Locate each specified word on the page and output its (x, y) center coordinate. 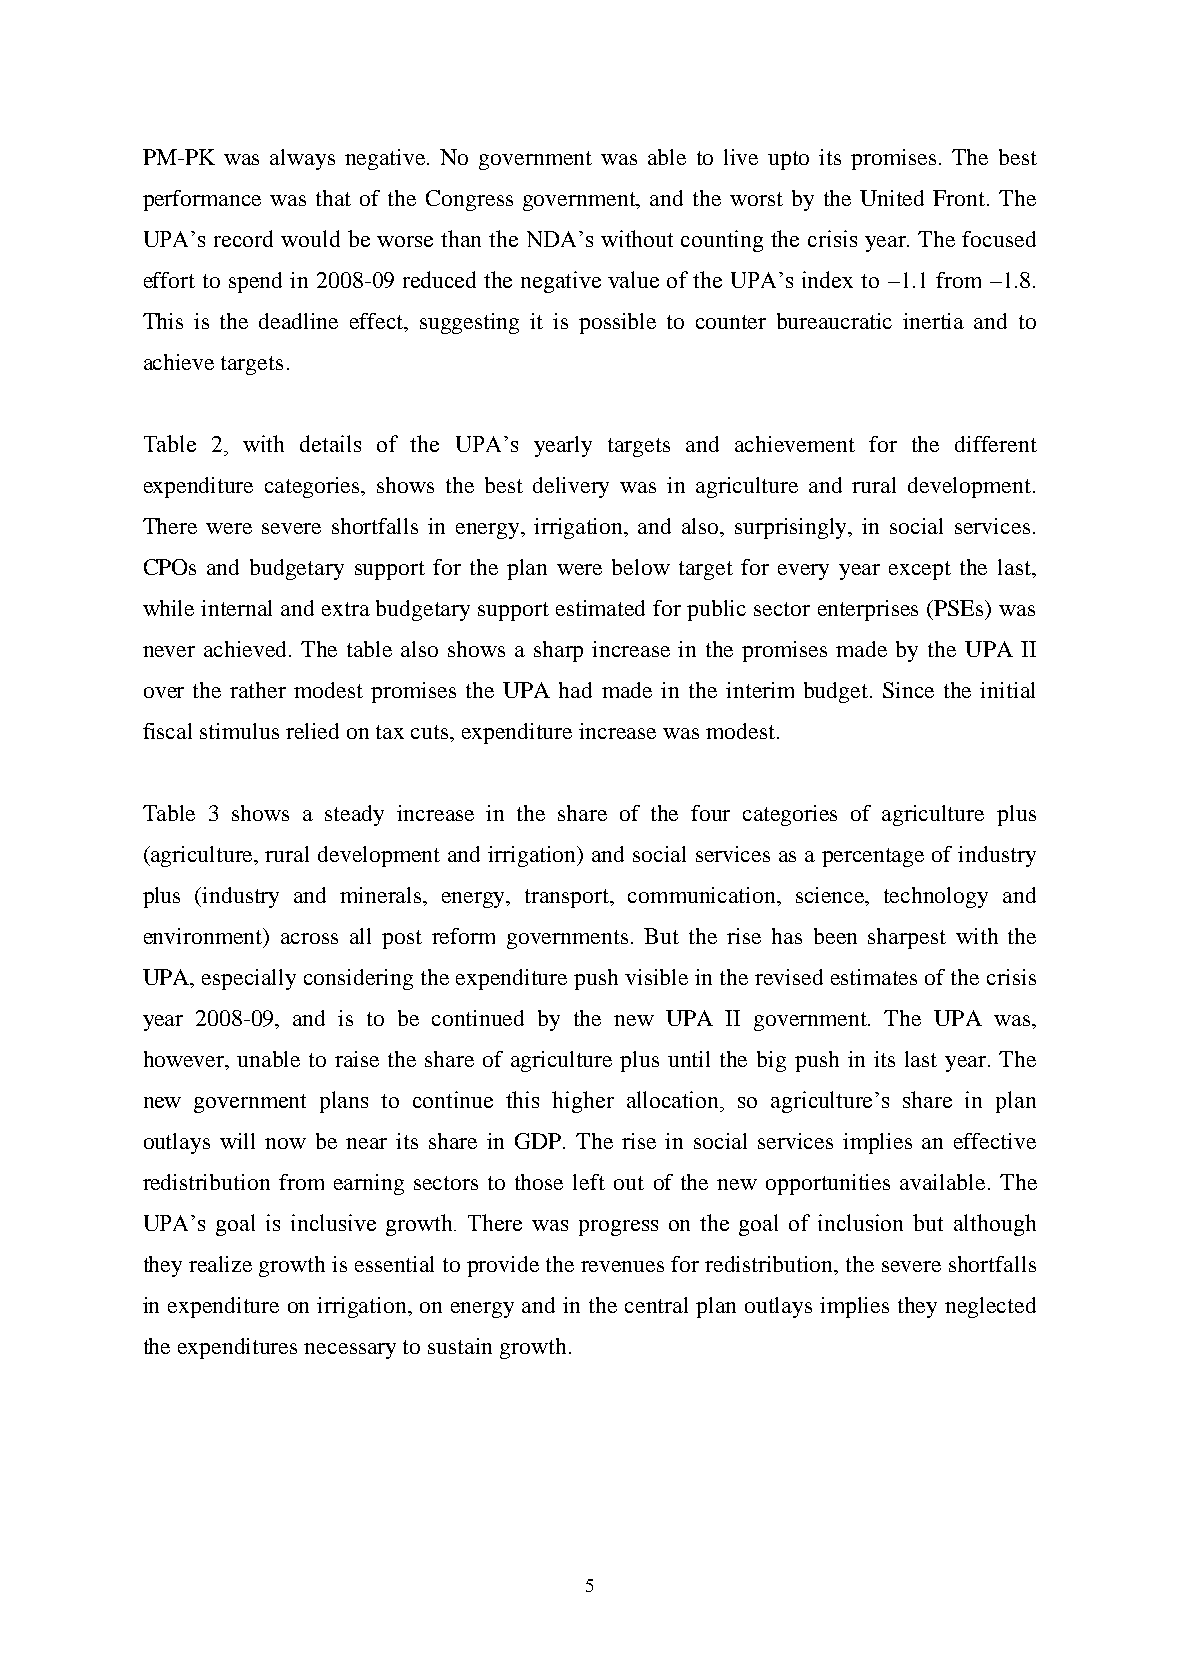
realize (220, 1264)
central (656, 1305)
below (641, 567)
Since (908, 690)
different (996, 444)
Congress (469, 200)
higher (583, 1102)
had (575, 690)
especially (249, 979)
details (330, 443)
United (892, 198)
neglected (990, 1307)
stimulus (239, 731)
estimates (874, 977)
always (302, 159)
